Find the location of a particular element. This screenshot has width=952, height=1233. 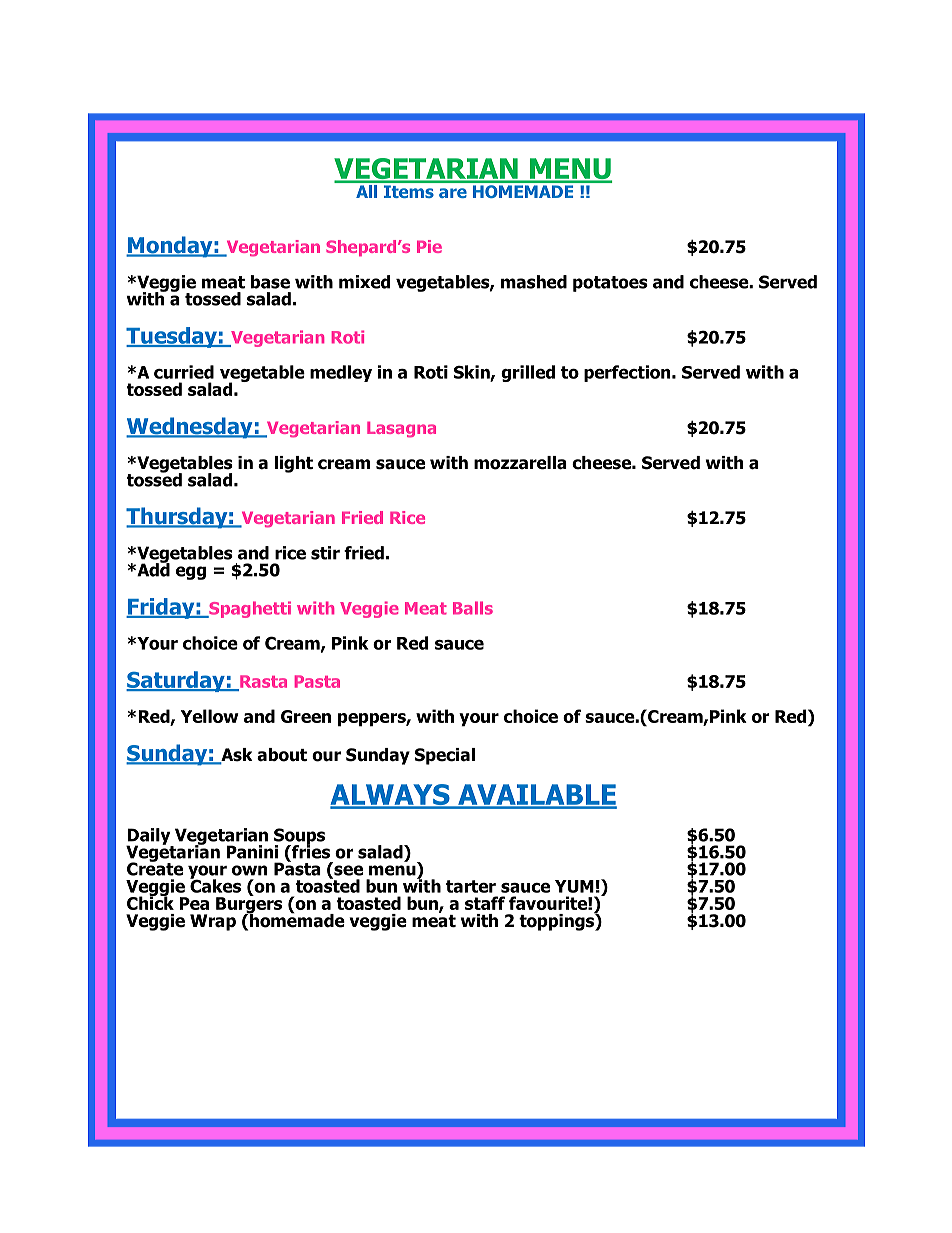

base is located at coordinates (270, 282).
